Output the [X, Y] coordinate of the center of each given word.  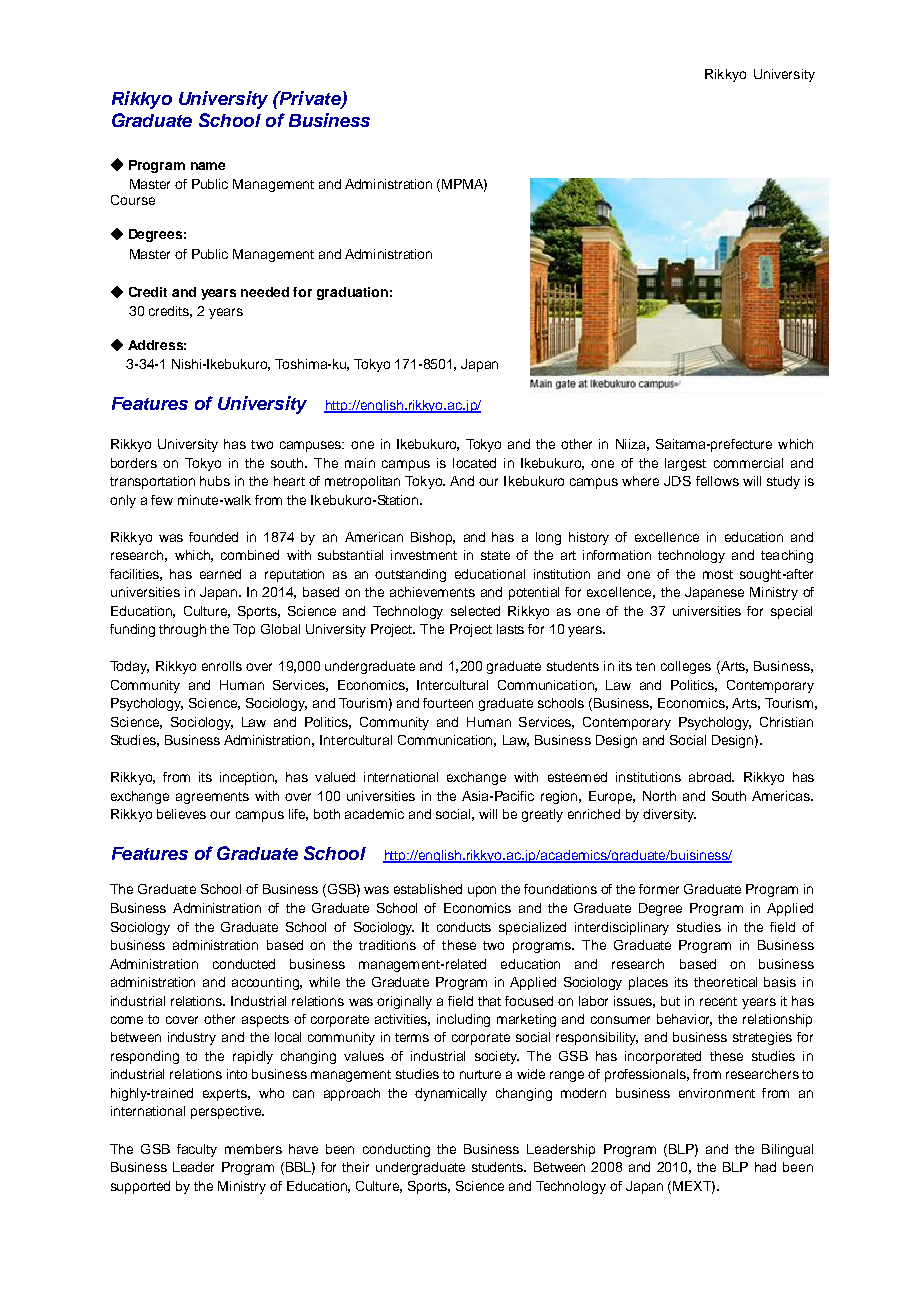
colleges [686, 667]
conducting [396, 1150]
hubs [215, 481]
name [208, 166]
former [659, 889]
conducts [464, 927]
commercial [748, 463]
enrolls [222, 666]
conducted [244, 964]
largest [685, 464]
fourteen [448, 703]
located [474, 463]
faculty [197, 1150]
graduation [352, 293]
